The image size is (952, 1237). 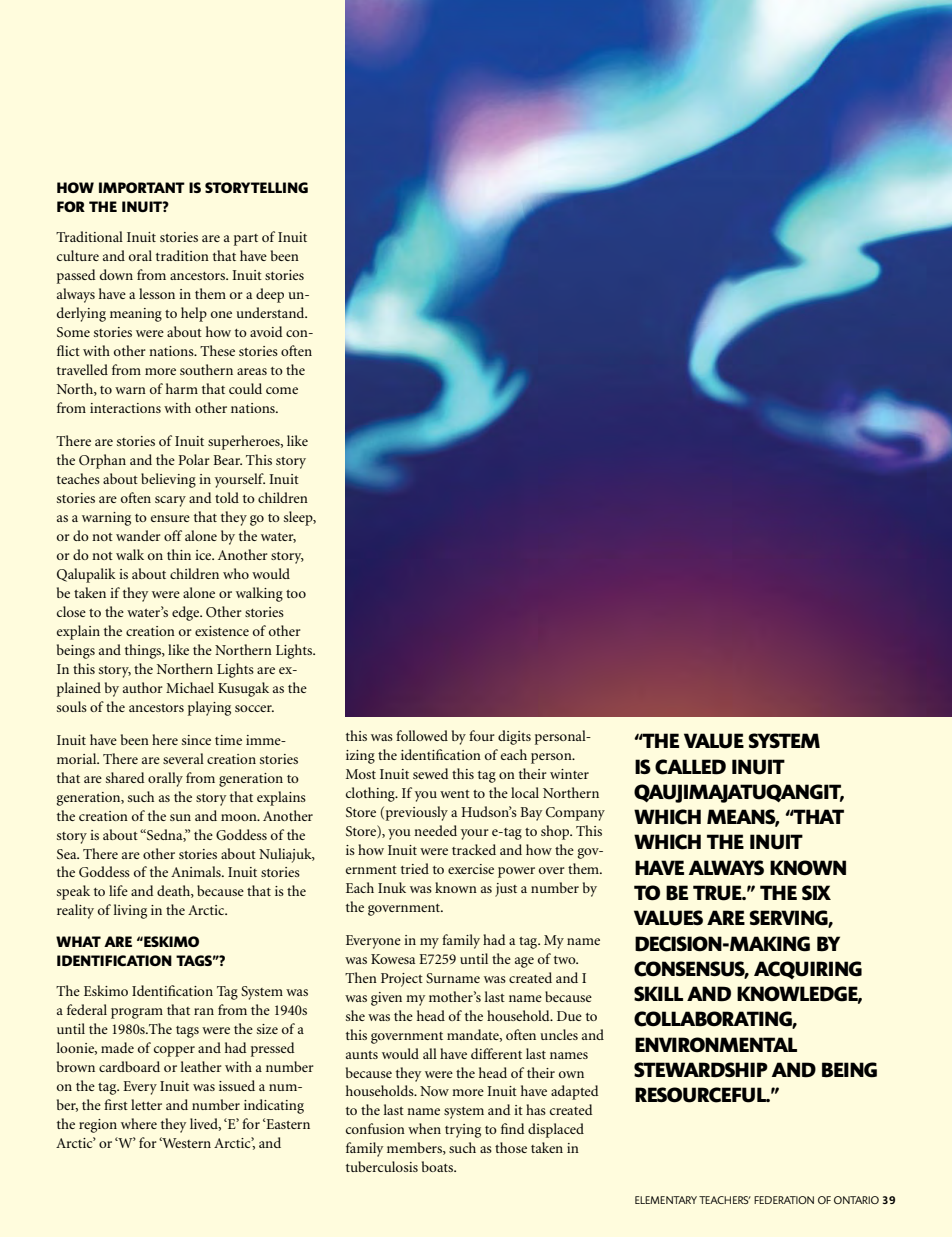 I want to click on deep, so click(x=270, y=295).
